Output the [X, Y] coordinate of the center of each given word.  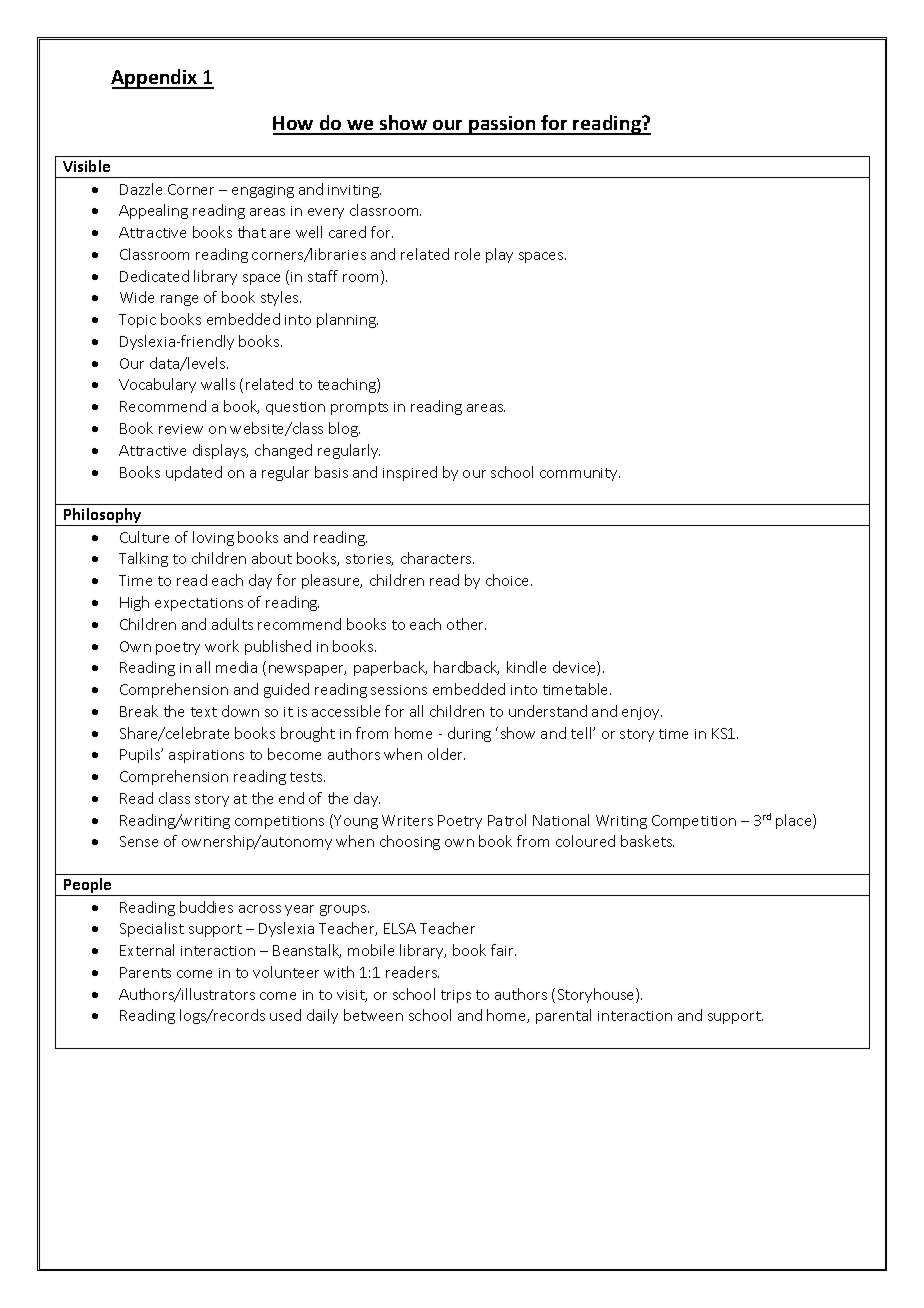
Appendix [155, 79]
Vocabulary [157, 385]
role [467, 254]
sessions [399, 690]
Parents [145, 972]
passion [502, 125]
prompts [359, 408]
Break [139, 711]
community [580, 474]
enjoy [642, 713]
